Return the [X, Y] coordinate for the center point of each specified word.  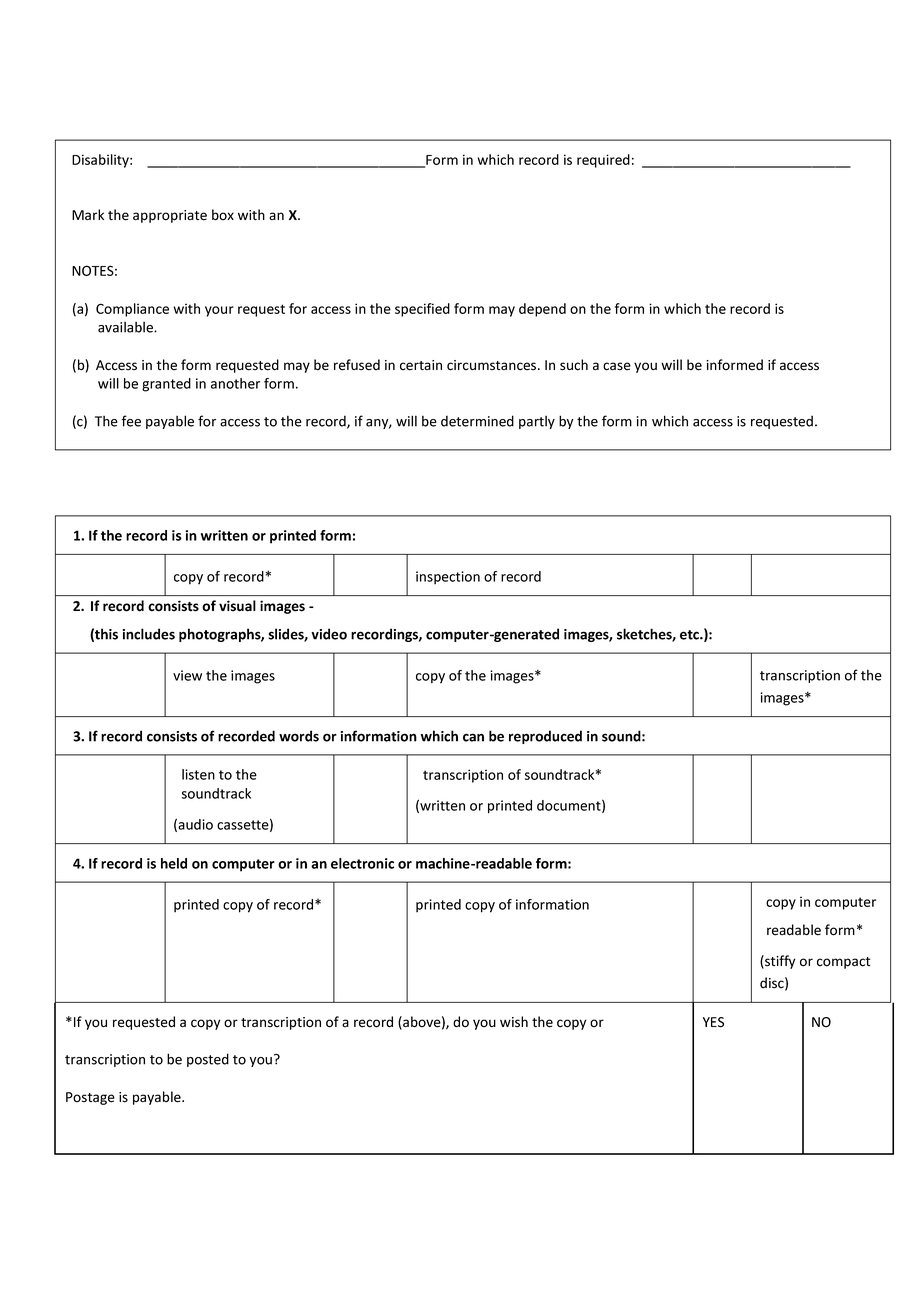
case [617, 366]
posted [208, 1060]
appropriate [170, 216]
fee [131, 421]
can [473, 737]
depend [542, 310]
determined [477, 421]
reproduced [545, 737]
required [603, 161]
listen [198, 774]
